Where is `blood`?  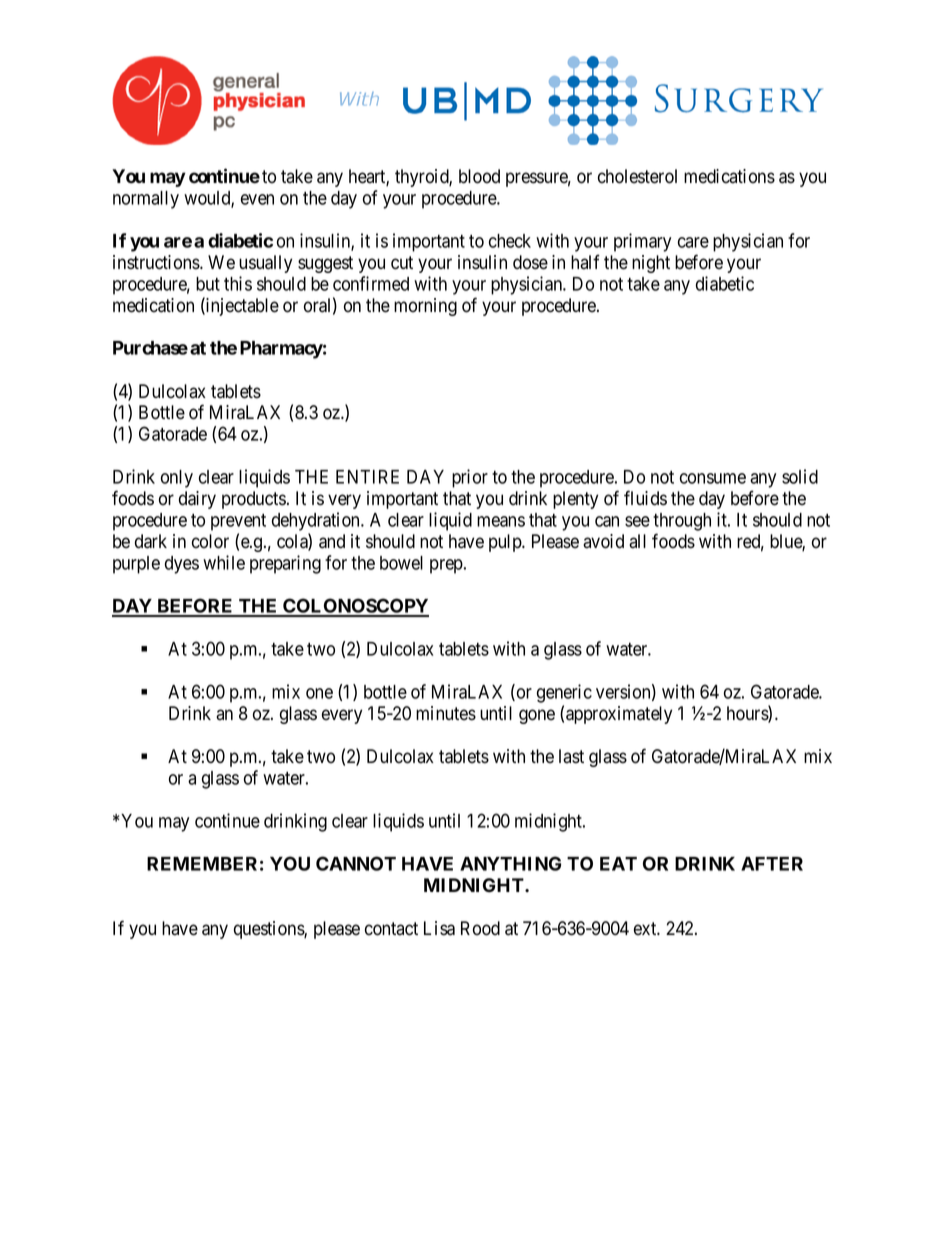 blood is located at coordinates (479, 176).
